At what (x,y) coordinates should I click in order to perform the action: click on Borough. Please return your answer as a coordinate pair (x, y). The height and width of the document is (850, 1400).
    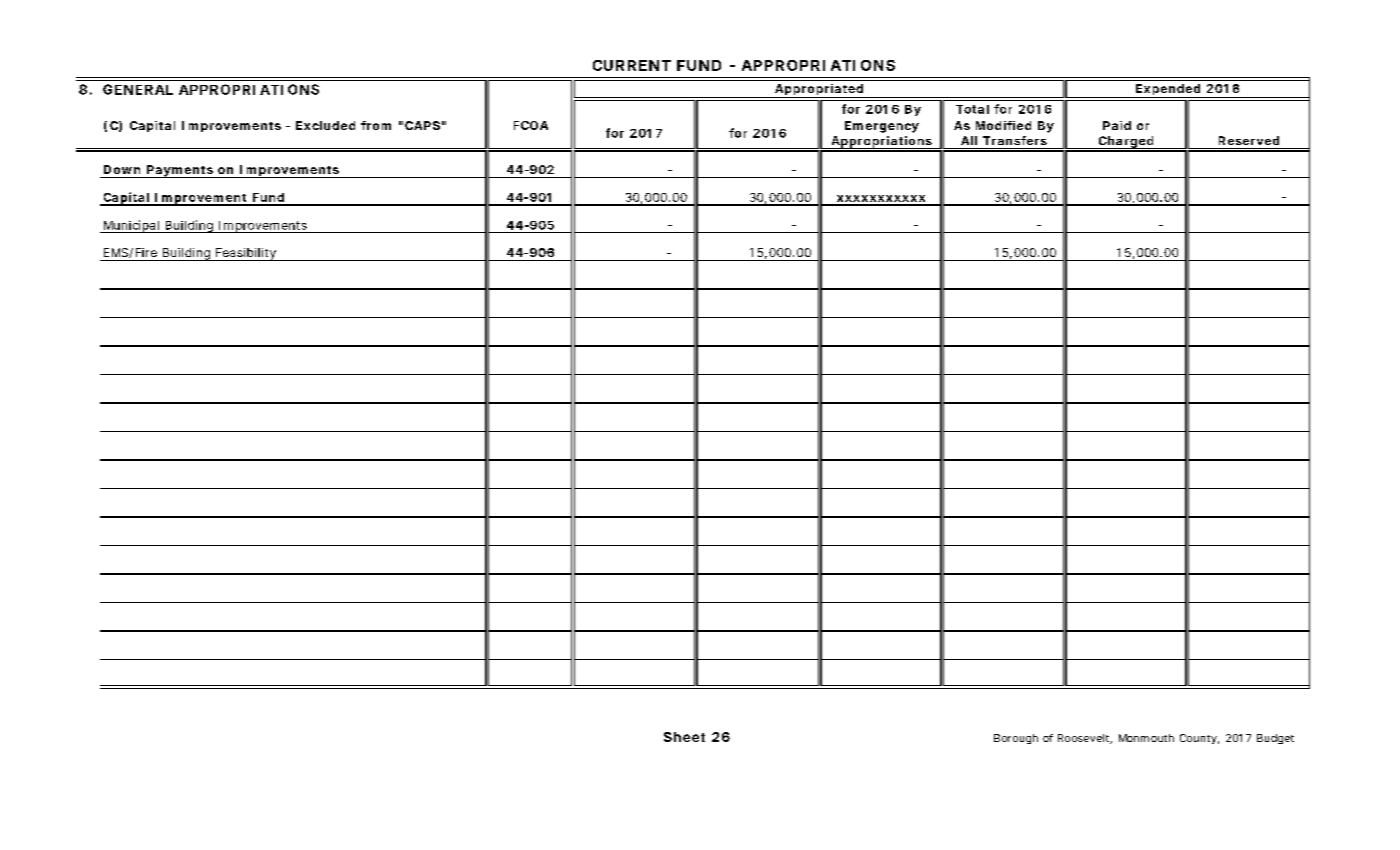
    Looking at the image, I should click on (1016, 739).
